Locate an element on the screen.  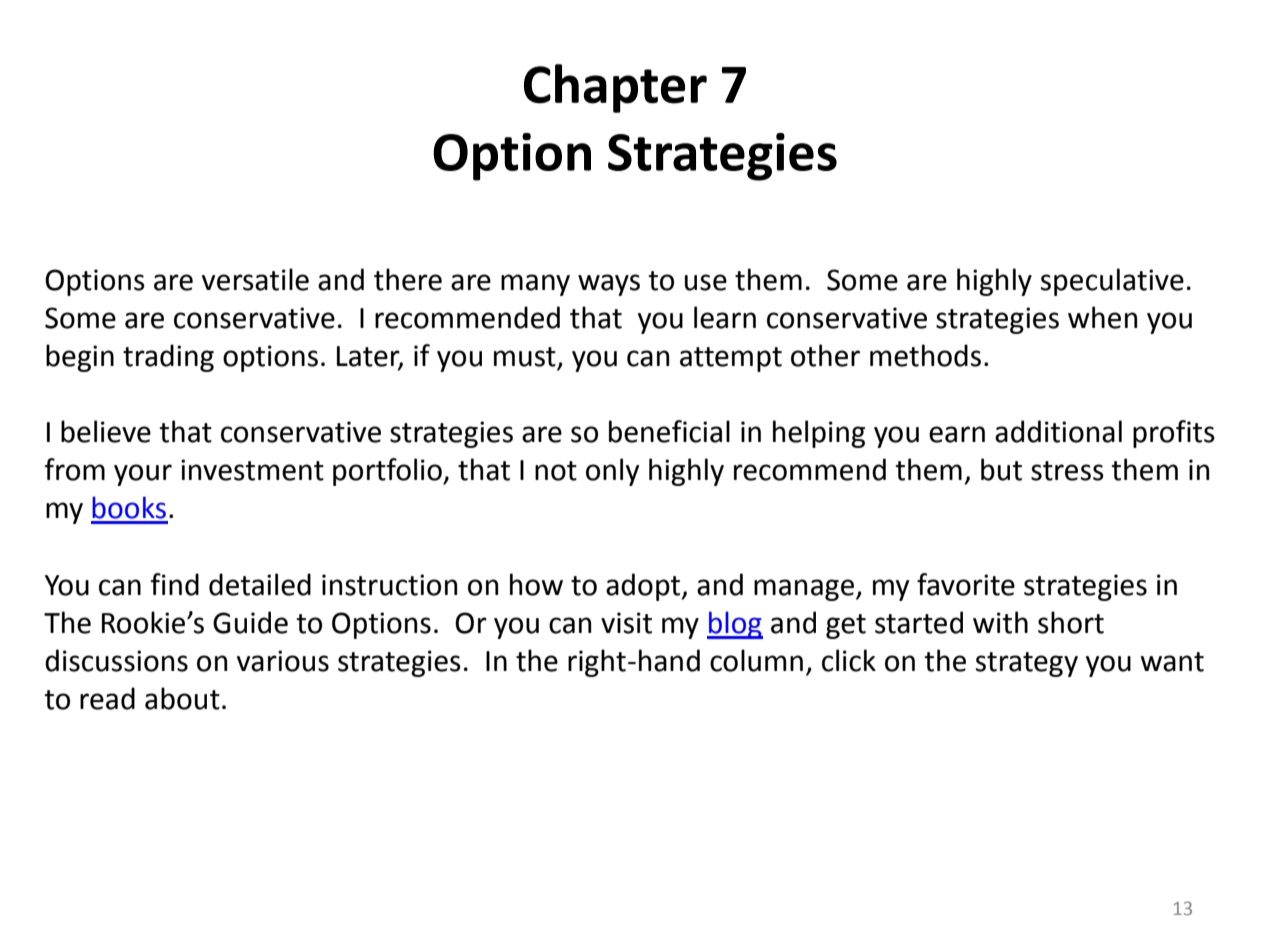
about is located at coordinates (182, 698).
